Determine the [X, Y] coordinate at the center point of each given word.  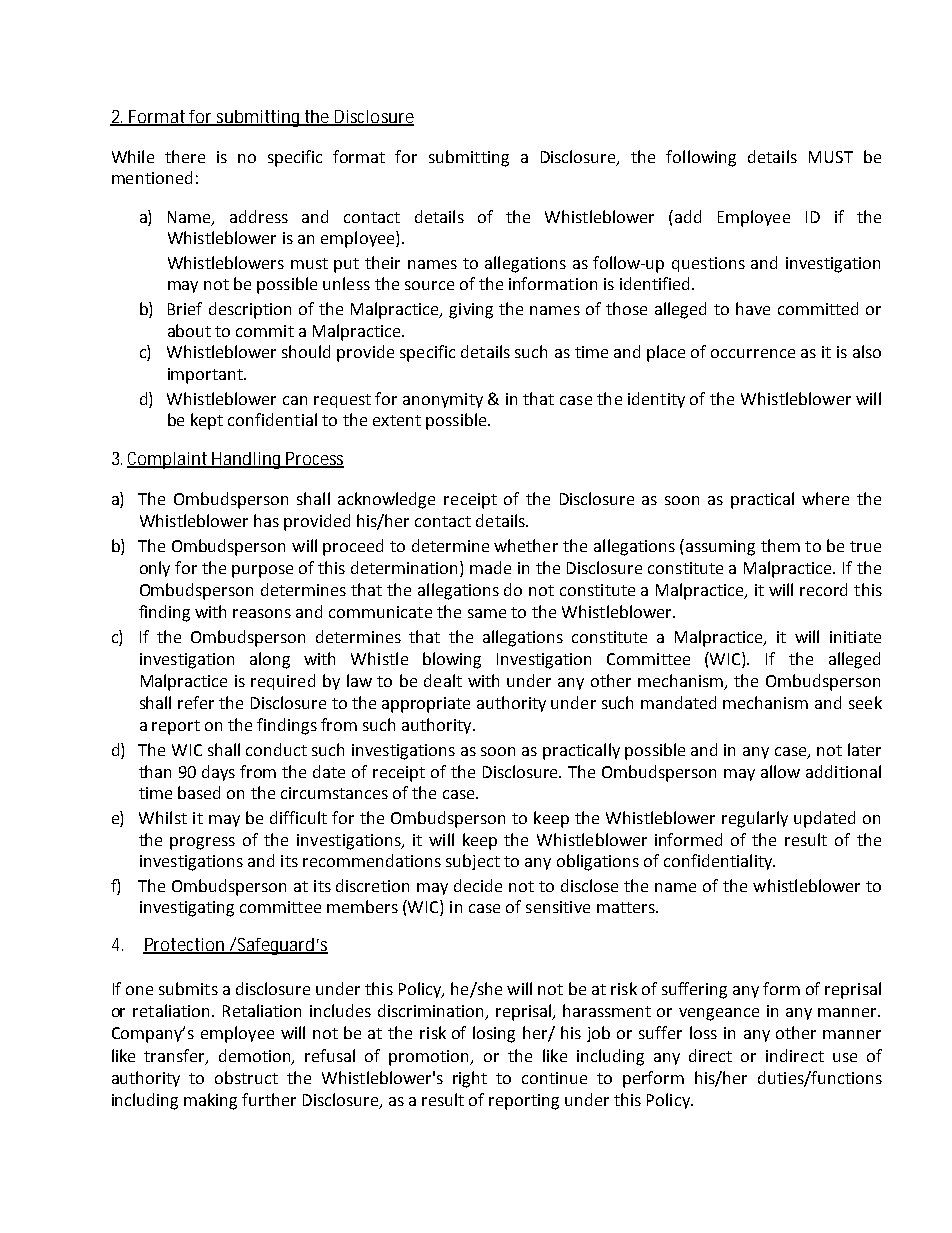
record [823, 589]
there [185, 156]
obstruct [246, 1077]
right [470, 1079]
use [845, 1057]
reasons [262, 613]
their [382, 262]
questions [708, 264]
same [487, 613]
